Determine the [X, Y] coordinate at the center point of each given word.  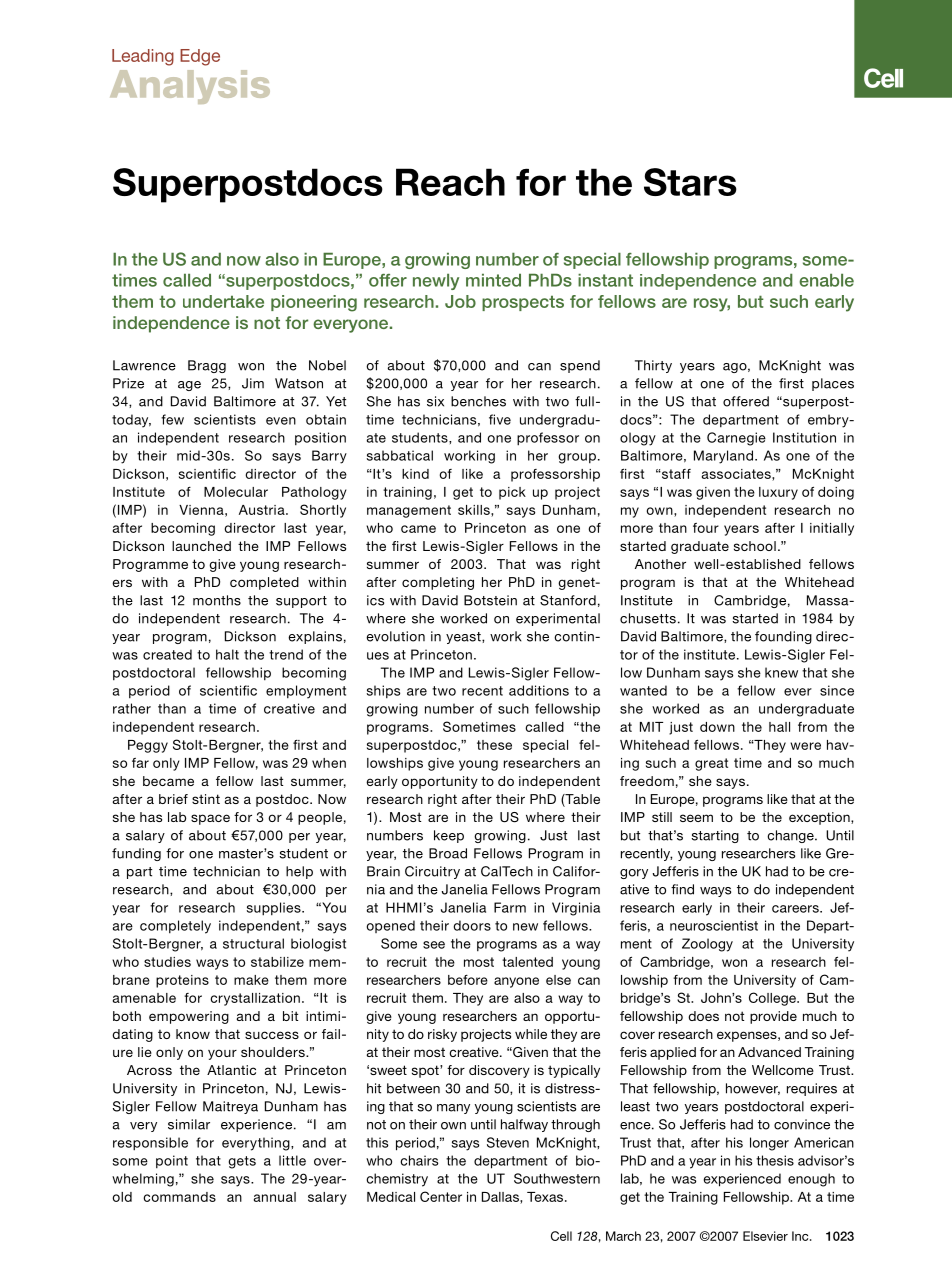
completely [175, 927]
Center [441, 1196]
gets [242, 1162]
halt [227, 654]
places [833, 384]
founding [783, 637]
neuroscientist [714, 925]
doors [472, 925]
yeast [464, 638]
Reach [450, 182]
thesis [775, 1160]
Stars [690, 182]
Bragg [207, 366]
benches [478, 401]
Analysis [190, 87]
